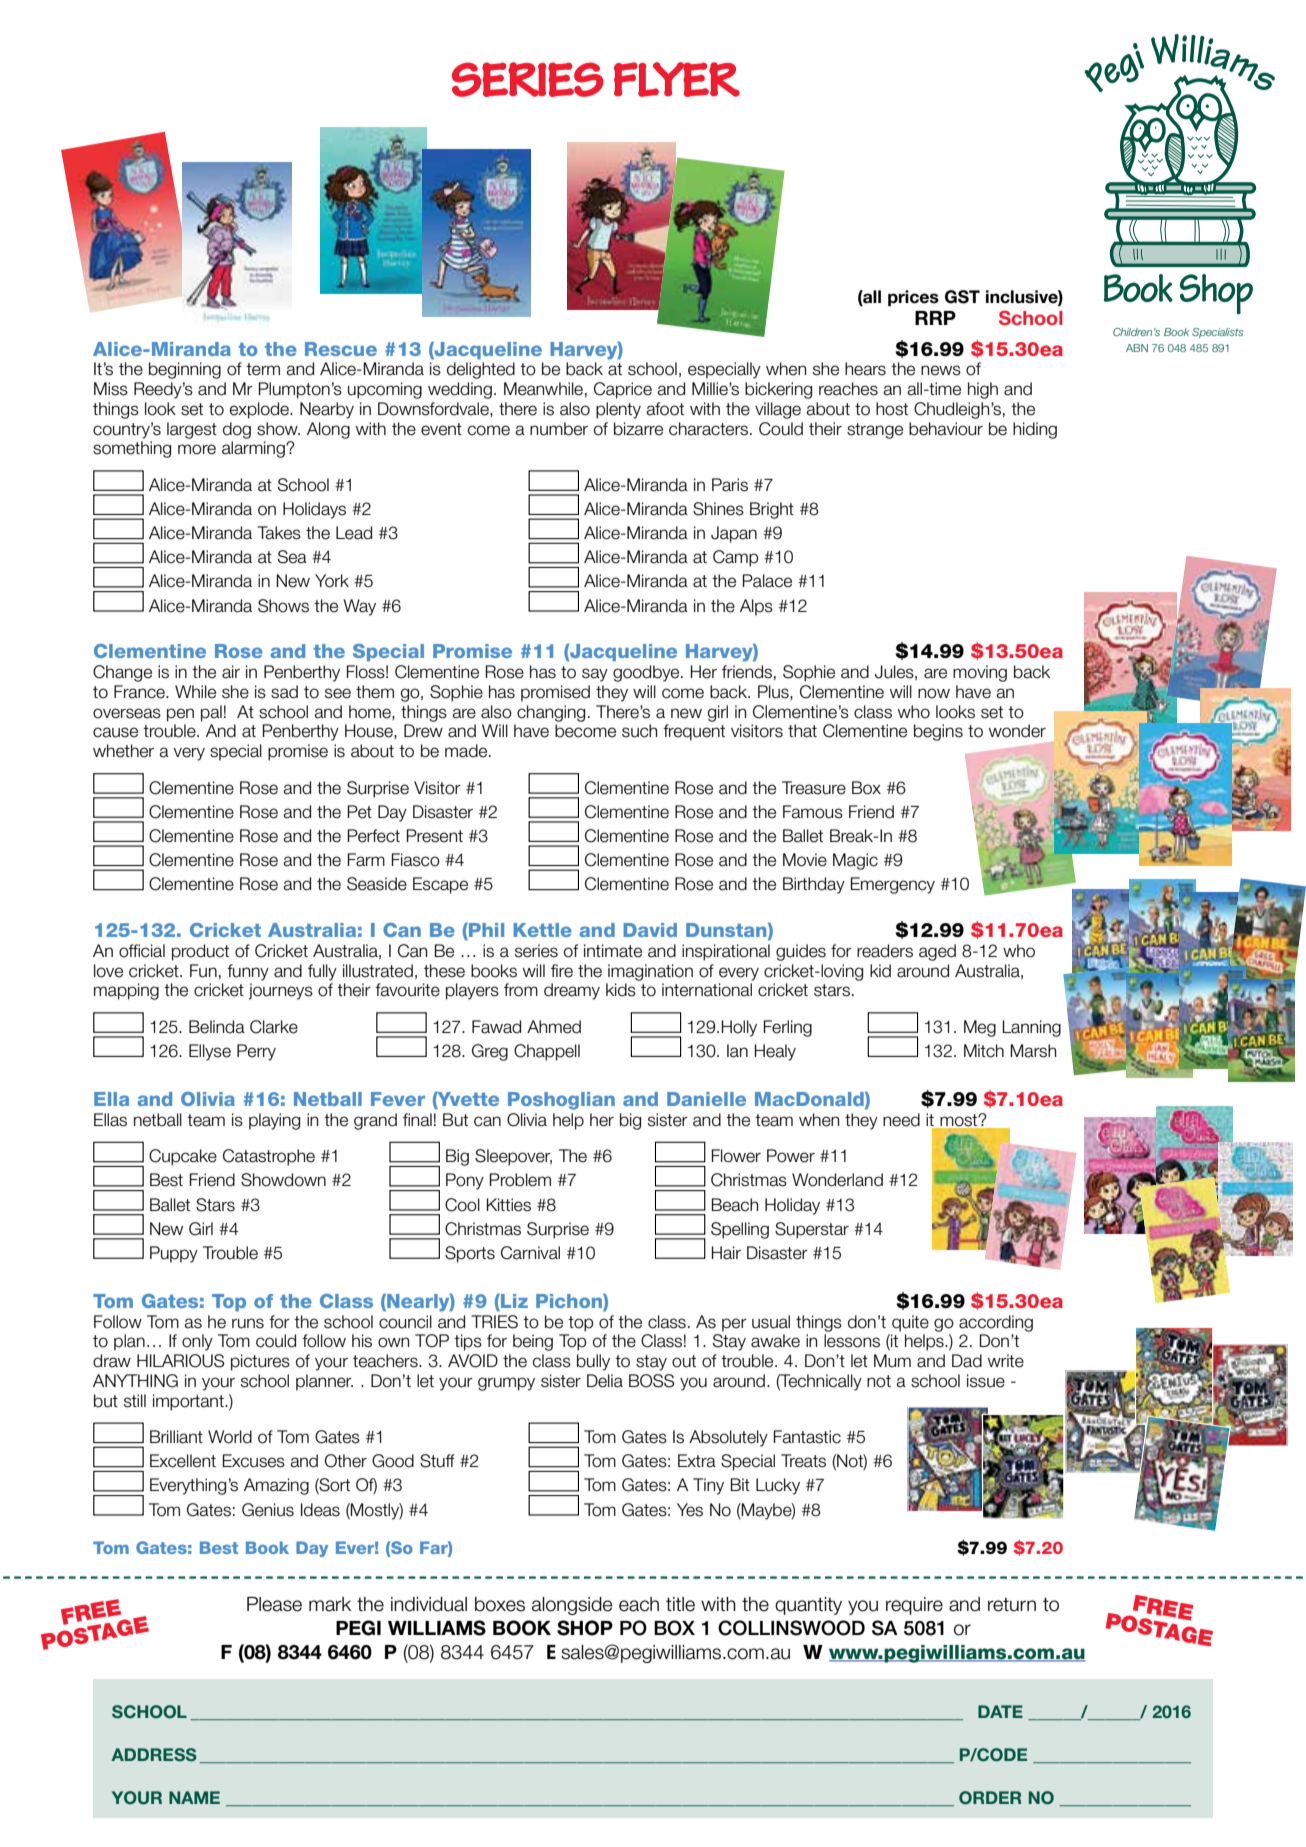 The height and width of the screenshot is (1847, 1306). I want to click on FLYER, so click(677, 79).
